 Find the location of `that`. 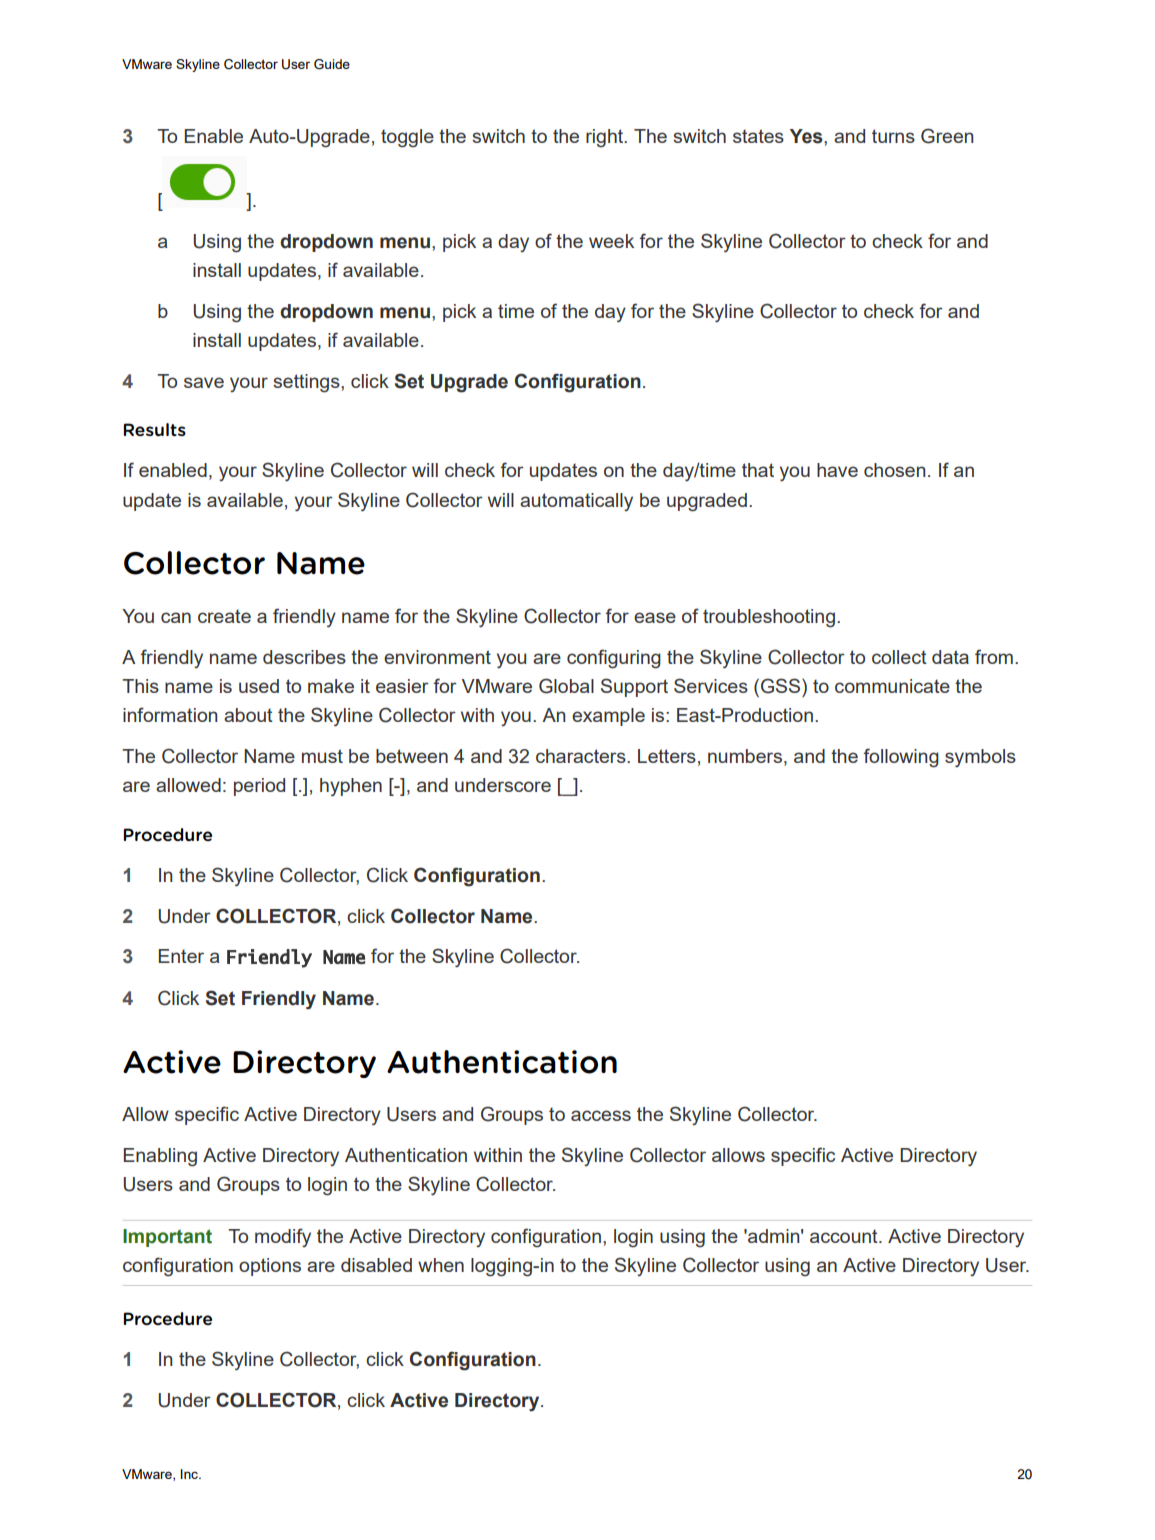

that is located at coordinates (758, 470).
